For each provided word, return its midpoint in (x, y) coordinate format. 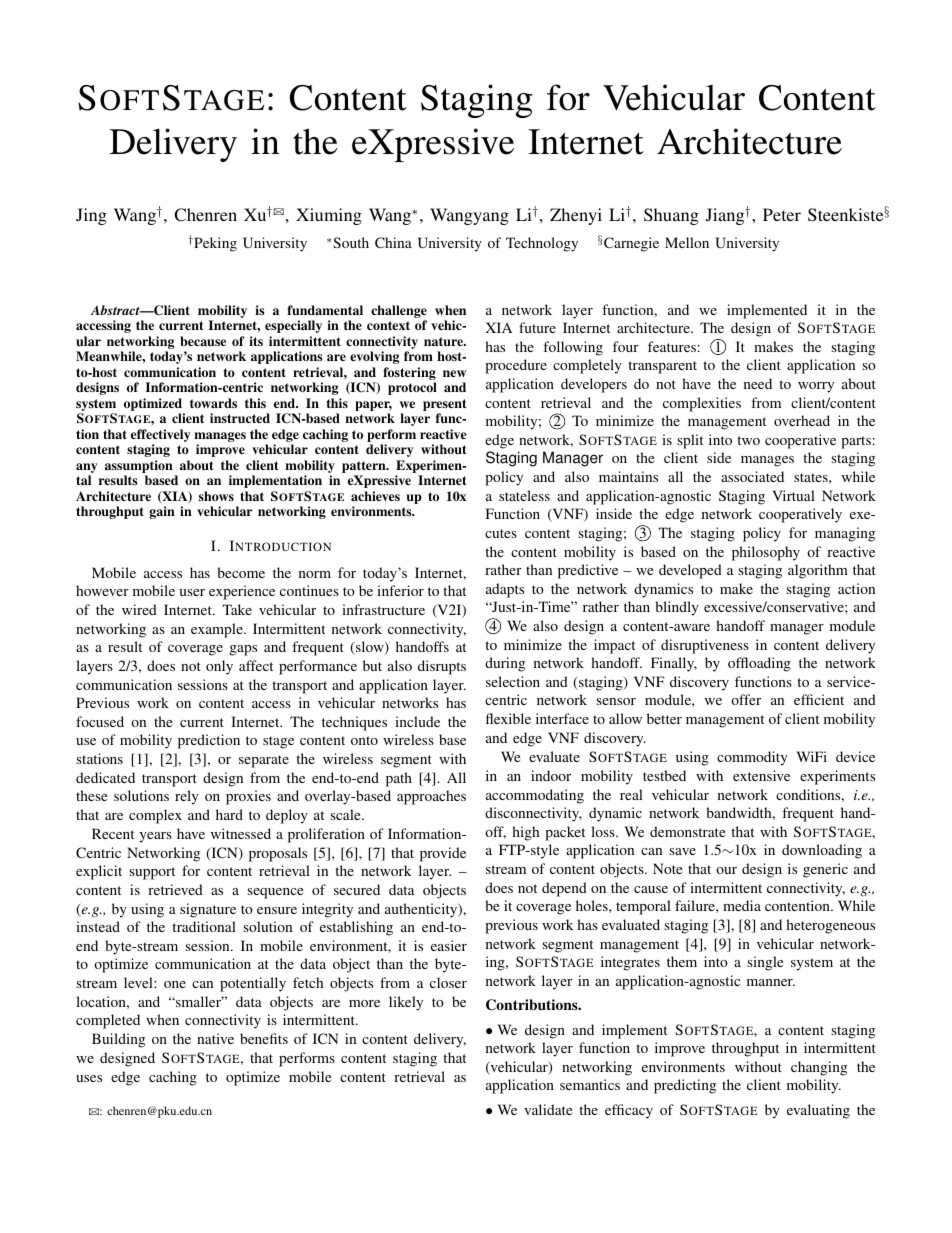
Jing (91, 216)
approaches (431, 797)
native (215, 1038)
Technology (542, 244)
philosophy (766, 553)
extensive (761, 775)
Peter (782, 214)
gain (162, 512)
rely (187, 797)
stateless (524, 495)
